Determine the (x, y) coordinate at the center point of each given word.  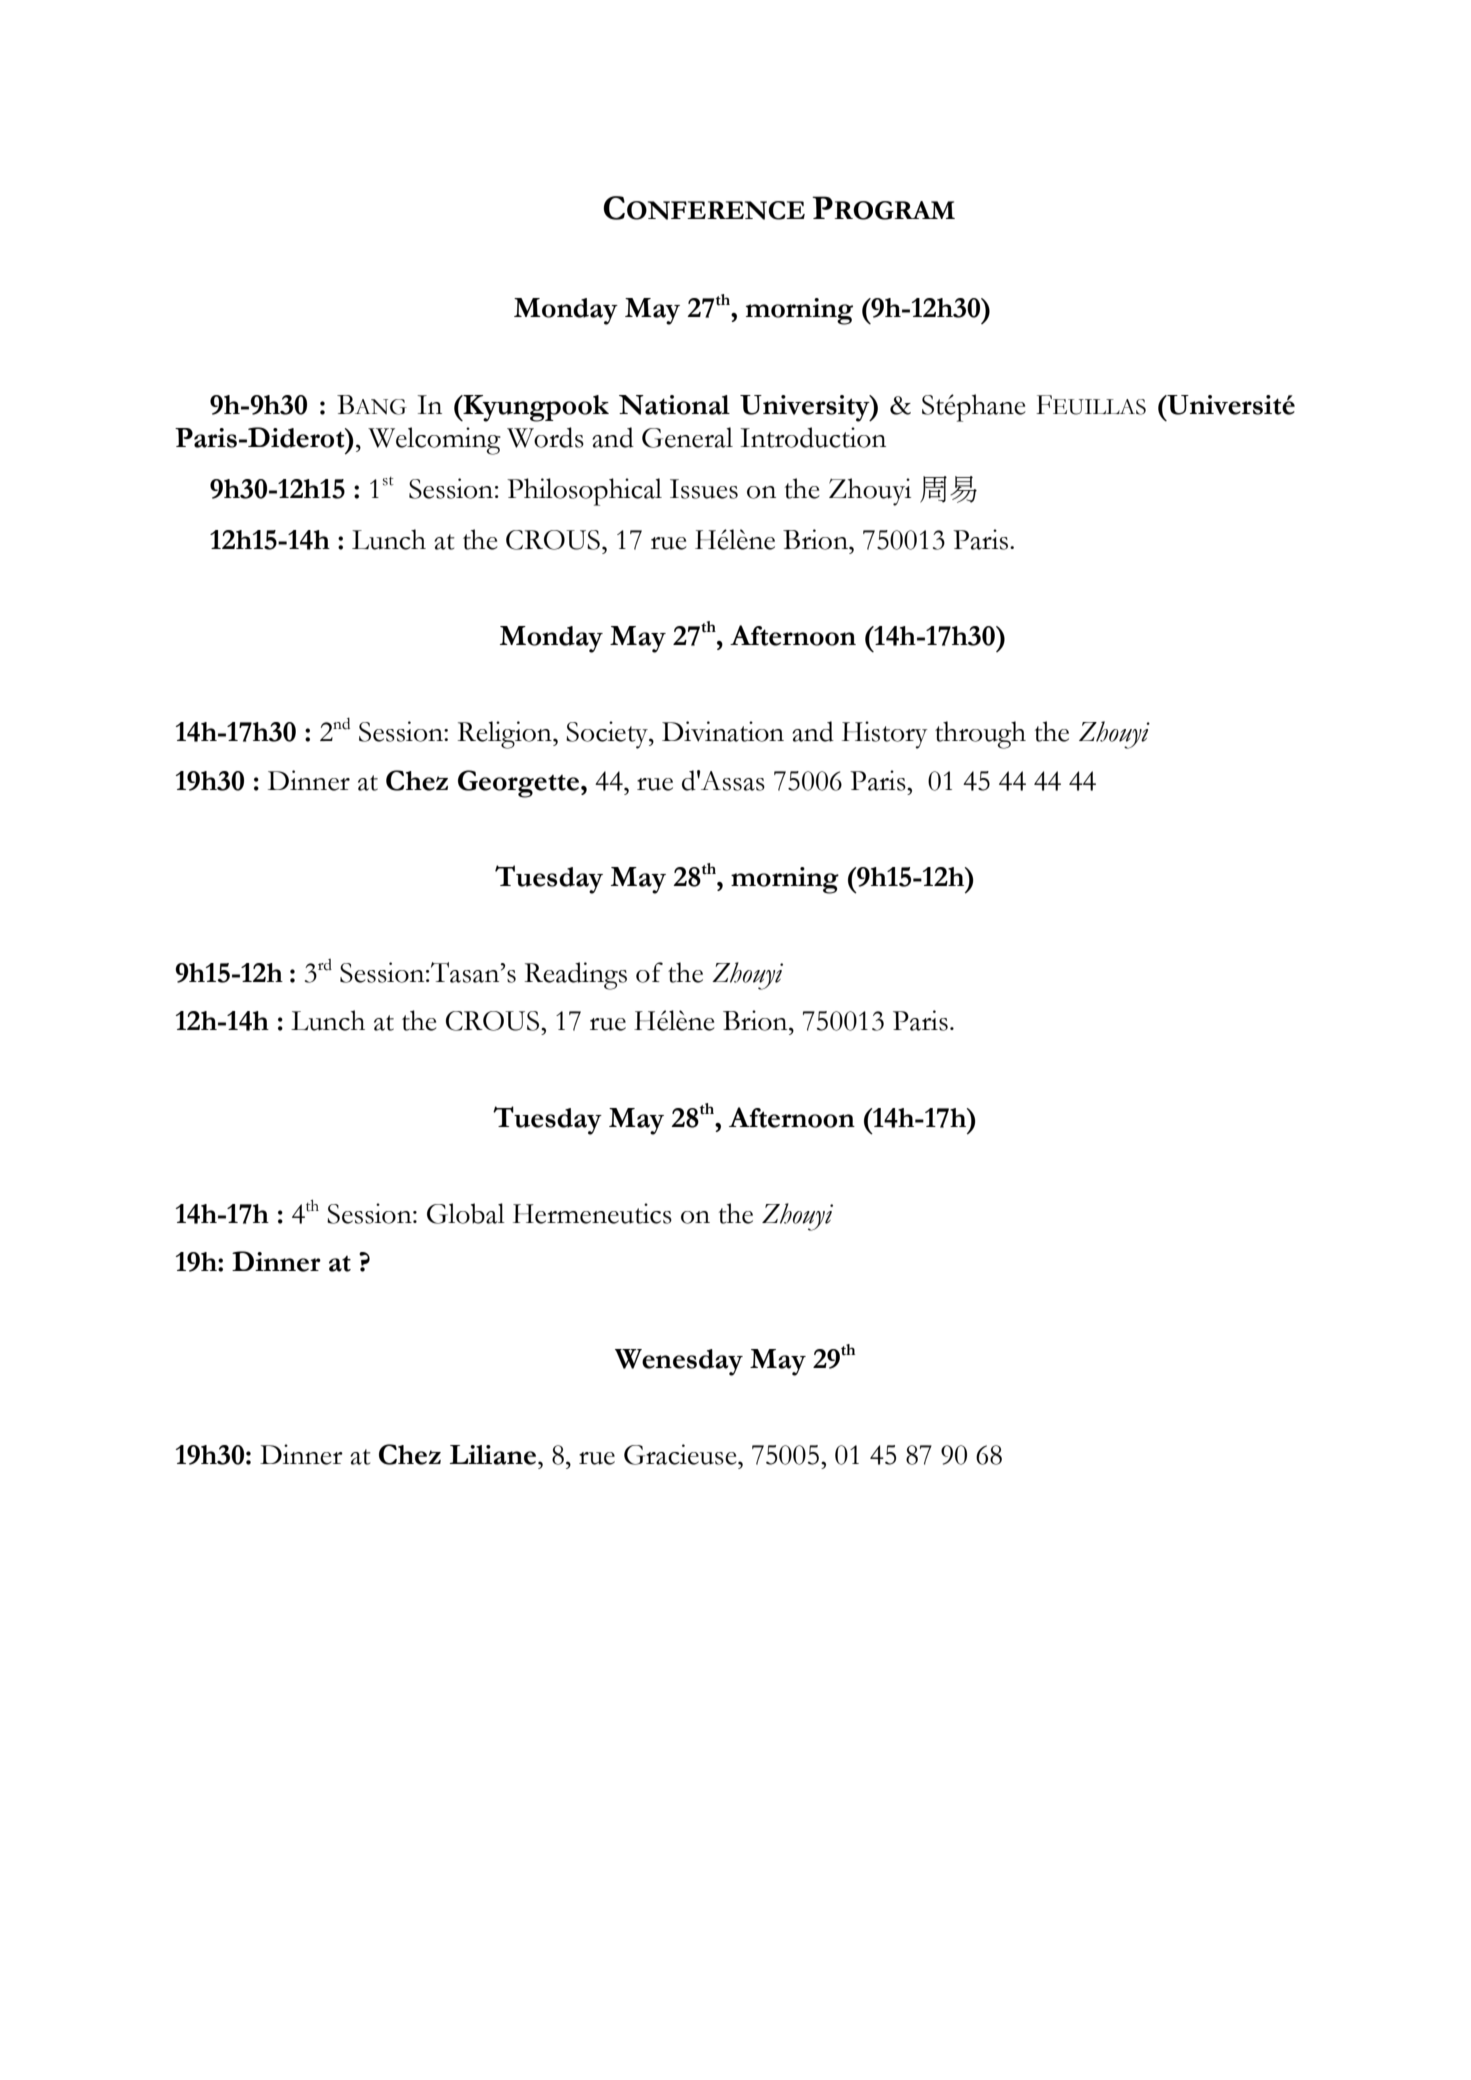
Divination (723, 731)
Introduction (813, 437)
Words (545, 437)
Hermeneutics (592, 1213)
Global (466, 1213)
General (687, 437)
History (885, 735)
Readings (576, 976)
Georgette (520, 784)
